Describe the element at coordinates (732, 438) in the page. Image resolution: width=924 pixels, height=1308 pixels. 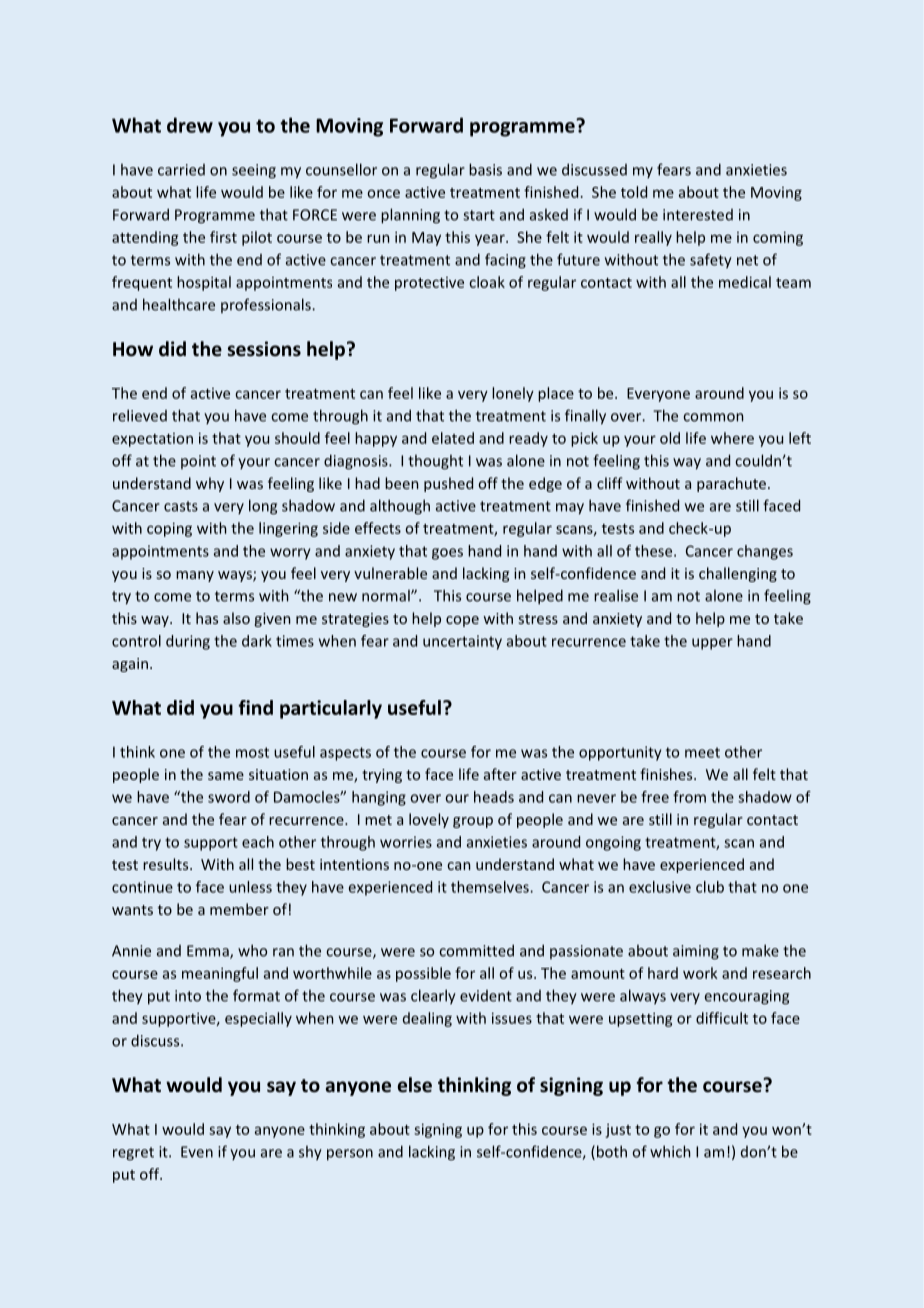
I see `where` at that location.
